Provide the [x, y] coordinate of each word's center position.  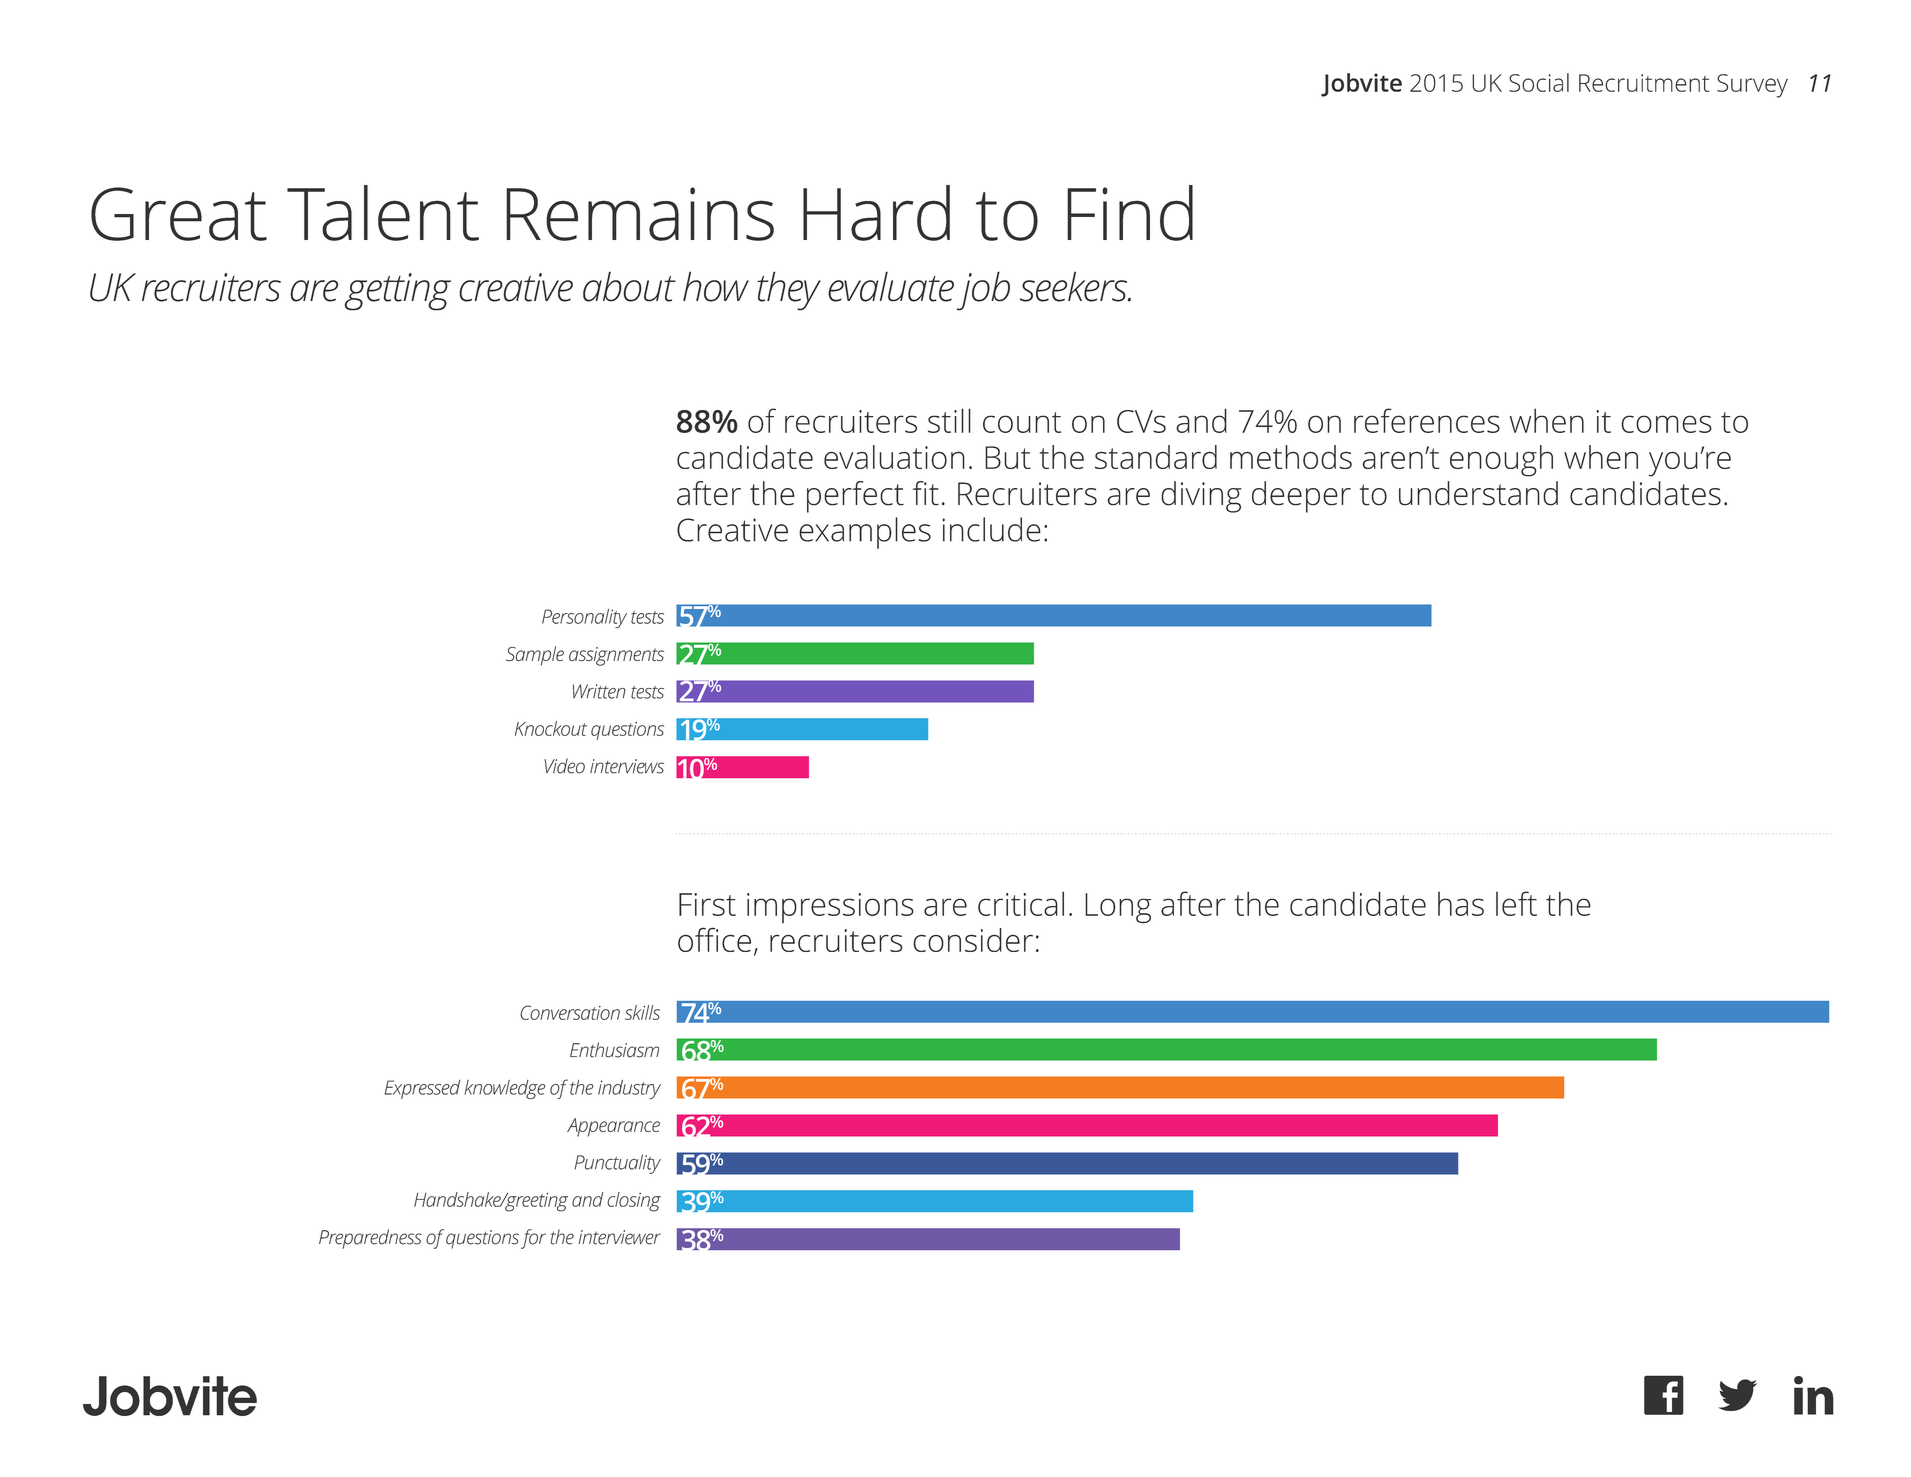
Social [1539, 82]
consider [973, 940]
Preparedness [370, 1239]
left [1516, 903]
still [949, 420]
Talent [383, 213]
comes [1666, 424]
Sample [535, 656]
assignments [616, 656]
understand [1478, 493]
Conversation [570, 1012]
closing [634, 1202]
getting [398, 292]
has [1461, 904]
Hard [876, 213]
